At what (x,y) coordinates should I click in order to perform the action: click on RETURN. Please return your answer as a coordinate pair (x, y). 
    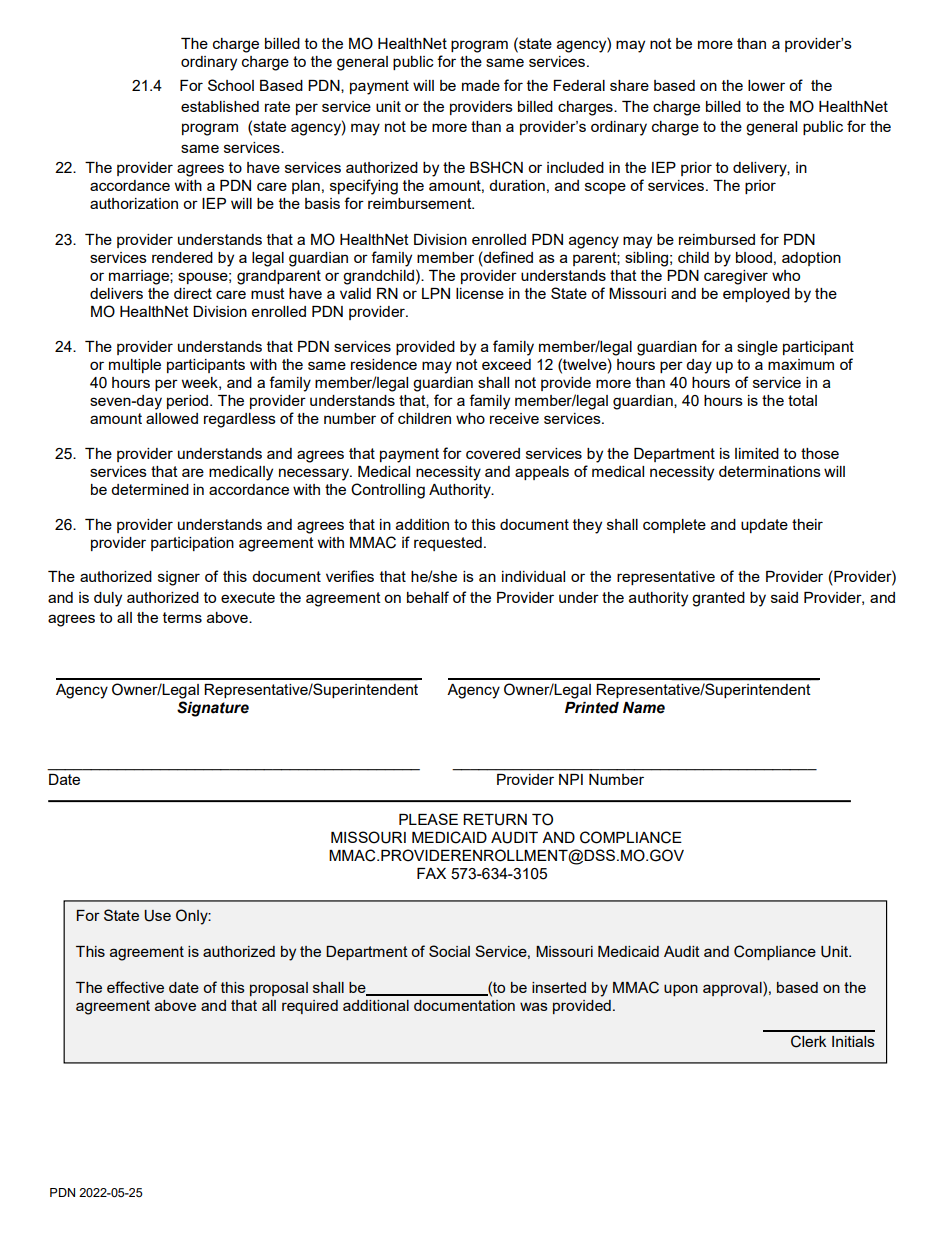
    Looking at the image, I should click on (495, 820).
